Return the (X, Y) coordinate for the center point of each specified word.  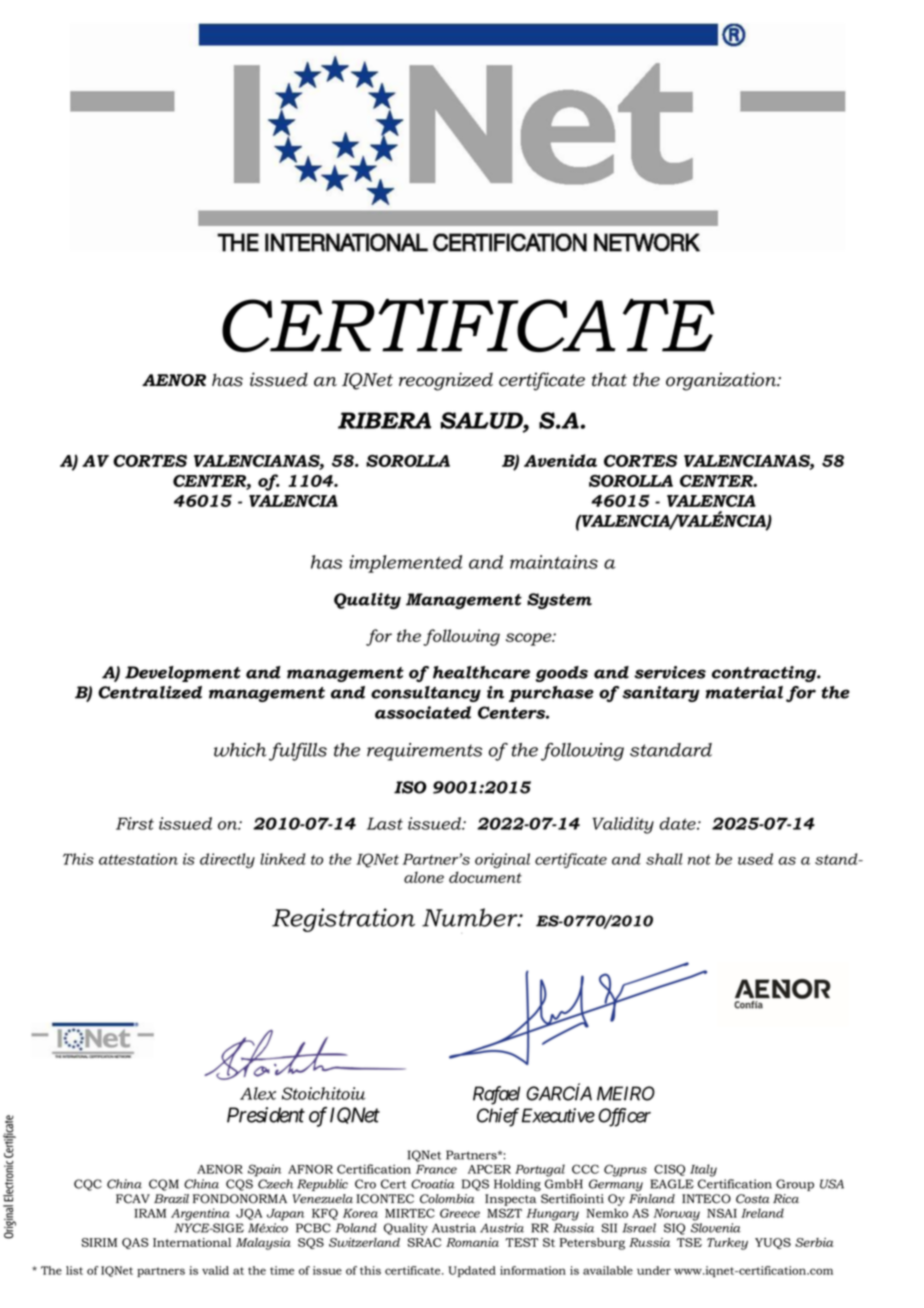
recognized (446, 381)
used (755, 859)
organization (722, 381)
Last (385, 823)
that (609, 379)
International (192, 1242)
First (135, 823)
